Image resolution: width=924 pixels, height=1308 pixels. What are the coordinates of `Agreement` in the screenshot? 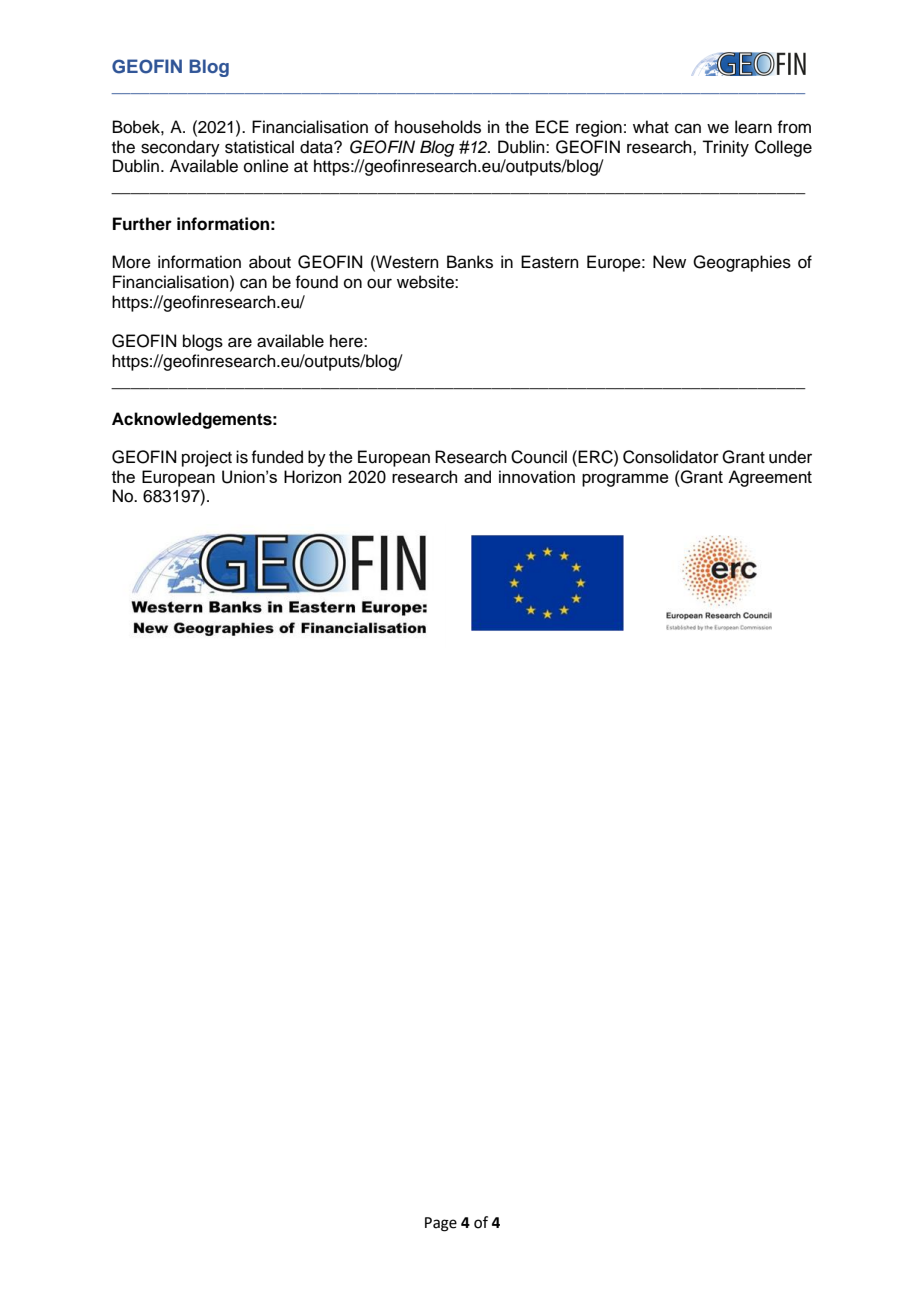 It's located at (770, 478).
